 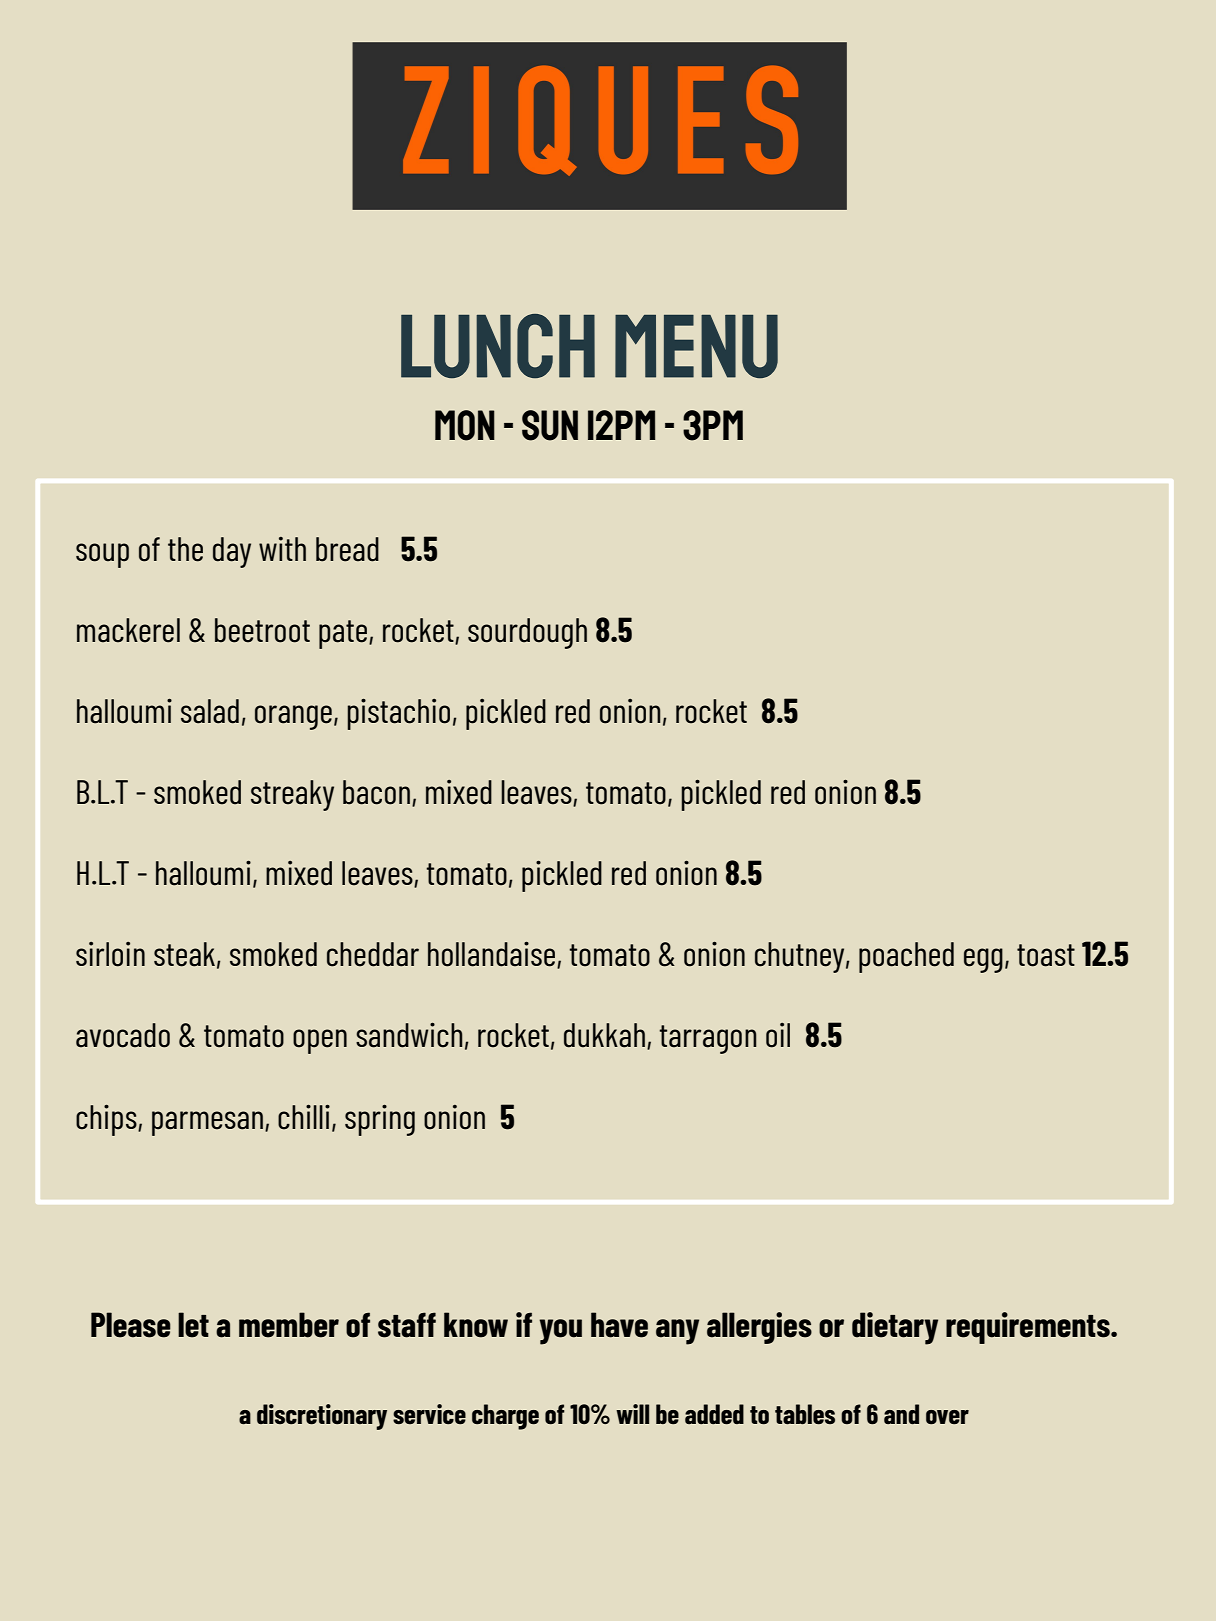 I want to click on spring, so click(x=380, y=1120).
